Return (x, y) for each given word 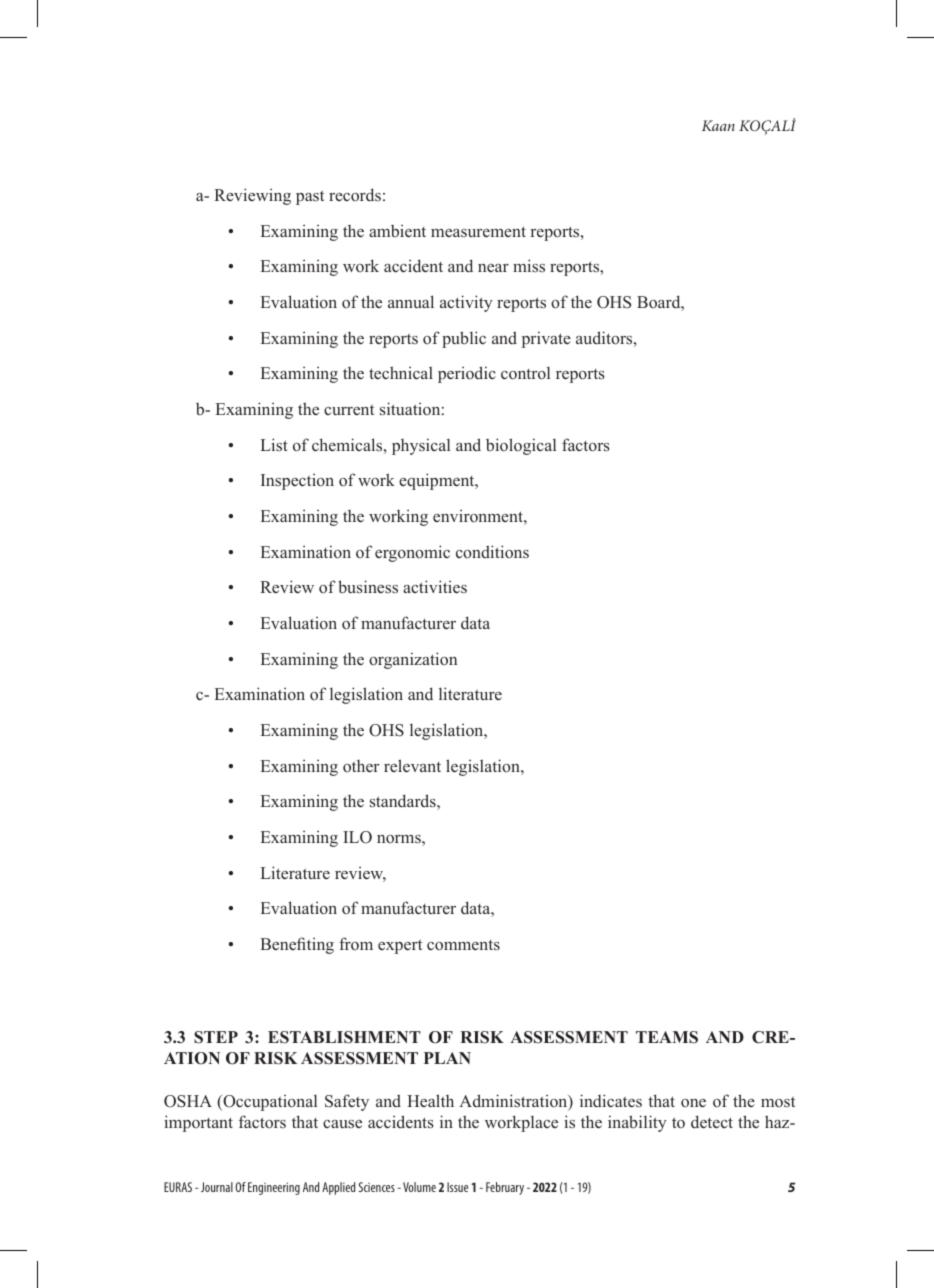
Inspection (297, 481)
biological (521, 446)
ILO (357, 837)
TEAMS (667, 1037)
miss (529, 265)
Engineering (274, 1188)
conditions (492, 551)
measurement (478, 231)
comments (463, 945)
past (310, 198)
